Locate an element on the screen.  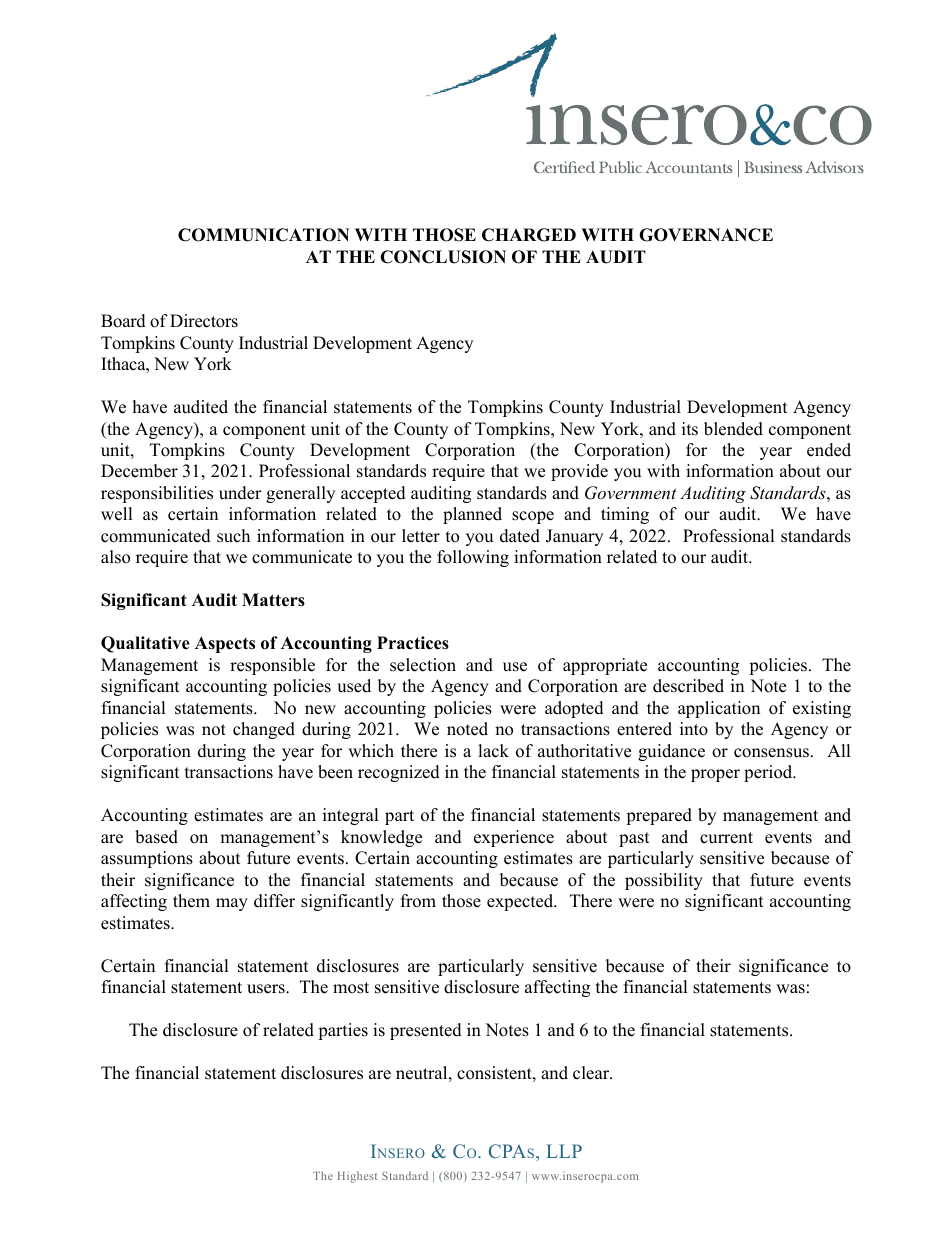
LLP is located at coordinates (564, 1151).
